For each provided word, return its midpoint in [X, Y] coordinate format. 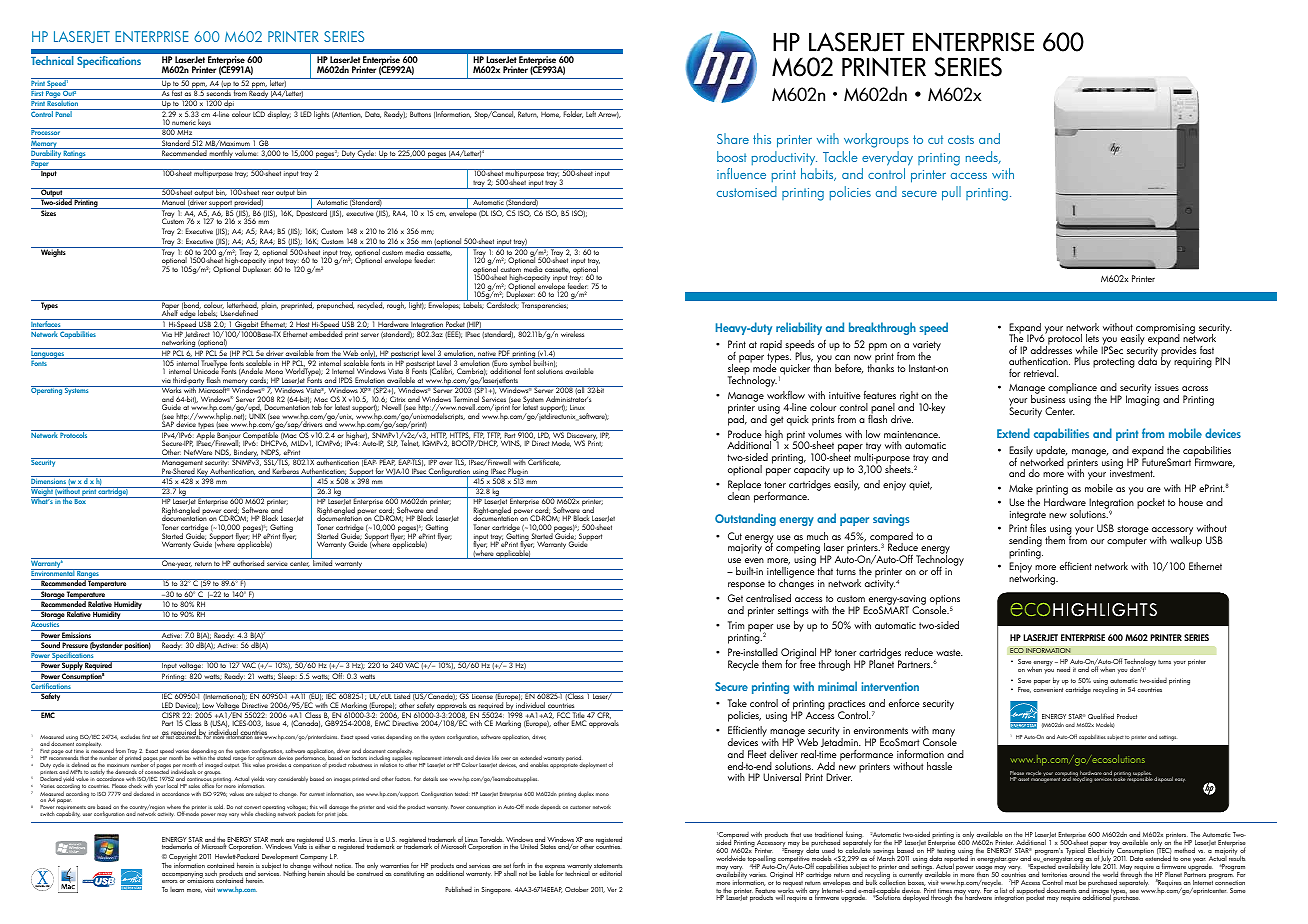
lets [1092, 338]
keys [205, 124]
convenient [1048, 689]
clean [739, 495]
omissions [200, 880]
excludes [130, 736]
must [1071, 883]
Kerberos [286, 472]
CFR [604, 714]
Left [591, 113]
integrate [1028, 516]
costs [961, 139]
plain [269, 305]
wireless [573, 333]
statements [608, 867]
